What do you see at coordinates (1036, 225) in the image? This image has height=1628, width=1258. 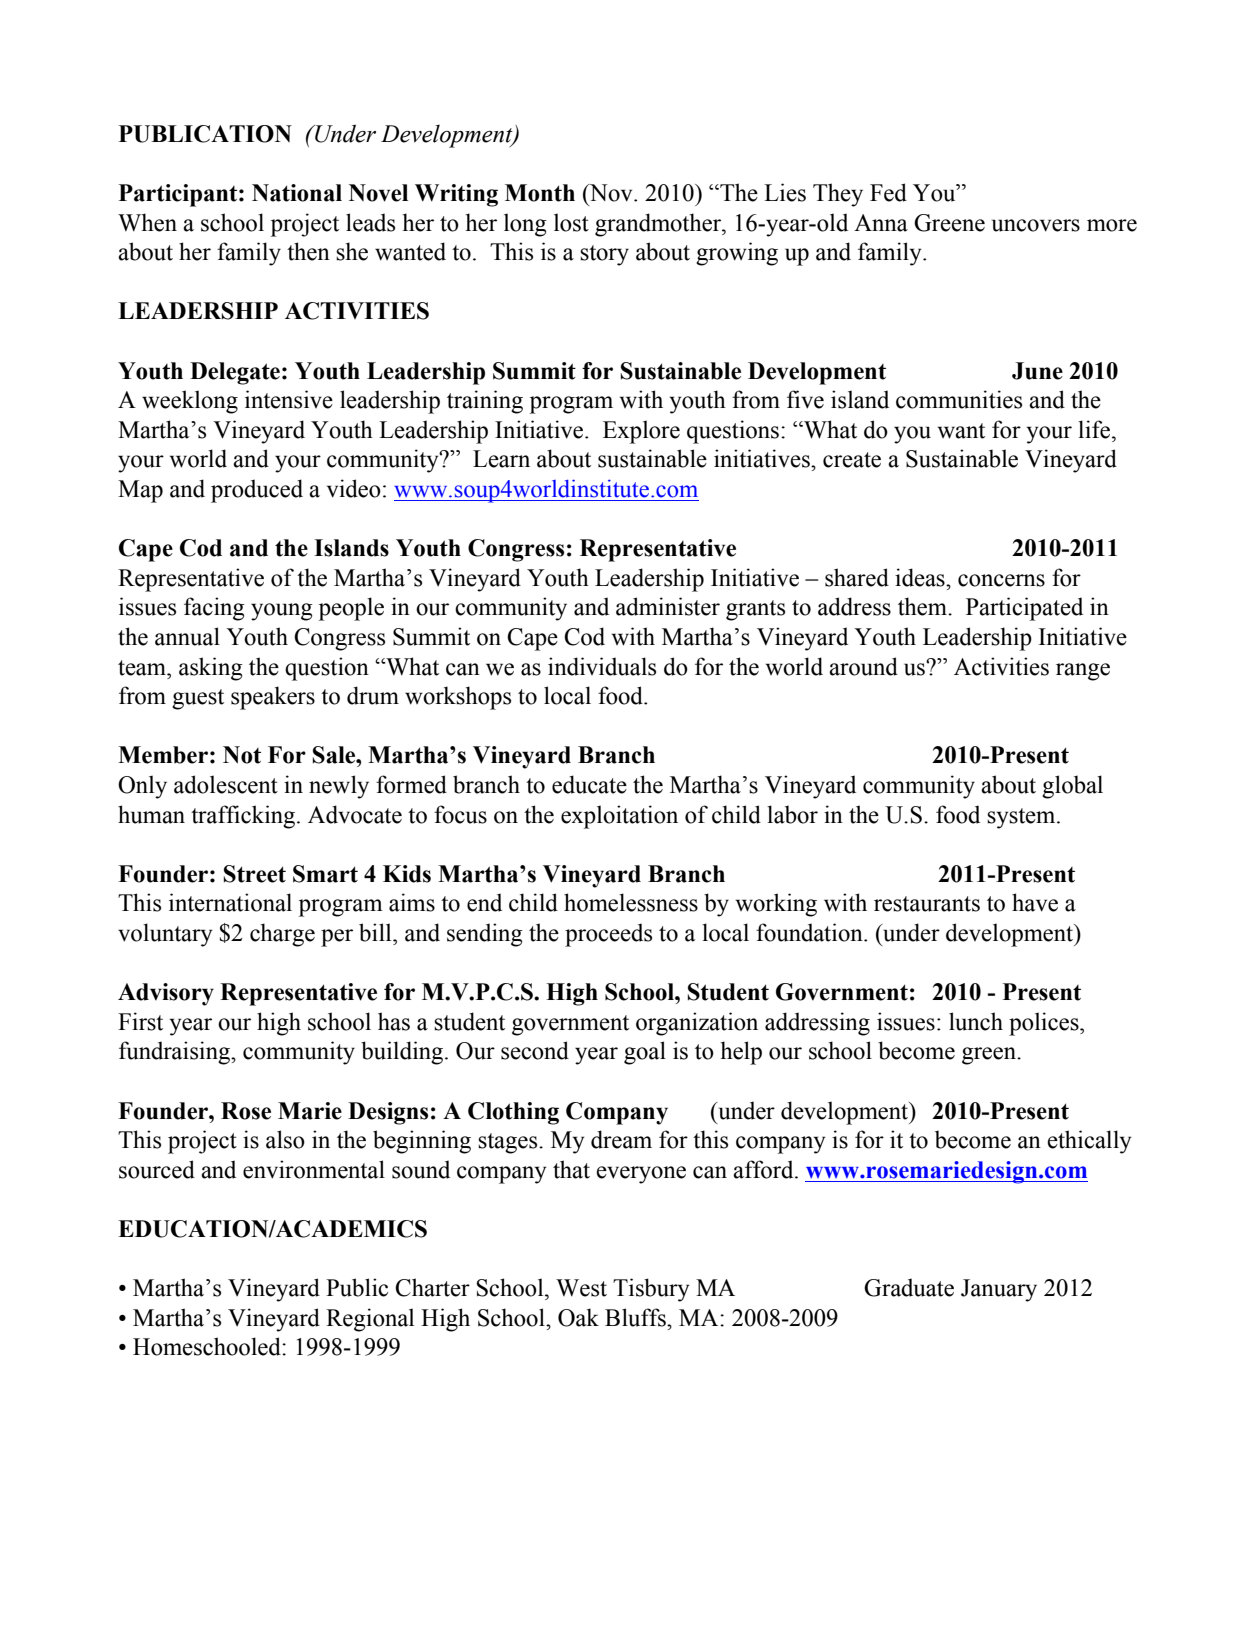 I see `uncovers` at bounding box center [1036, 225].
